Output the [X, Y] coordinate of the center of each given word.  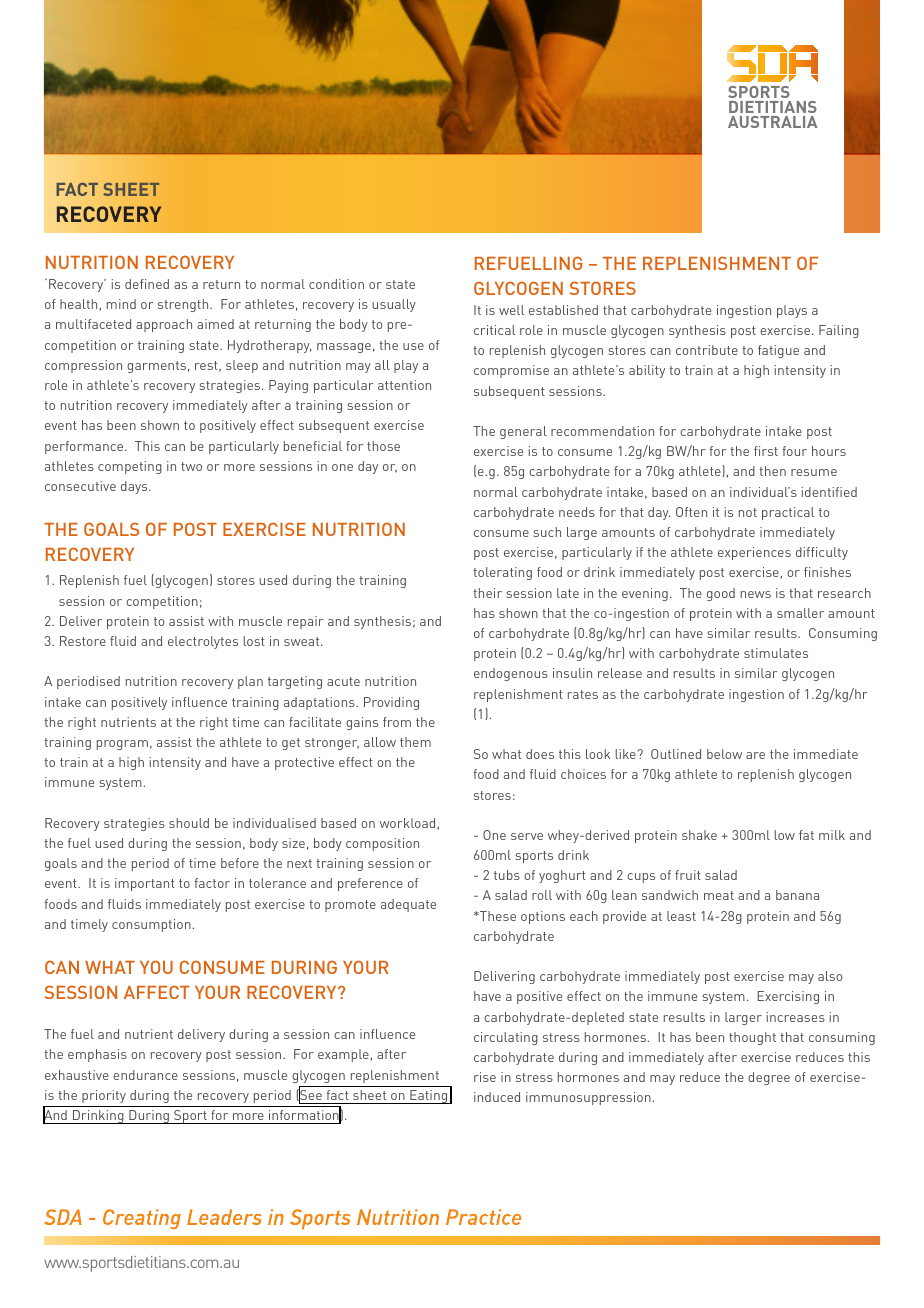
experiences [754, 553]
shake [699, 835]
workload [407, 823]
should [189, 823]
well [511, 310]
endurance [145, 1075]
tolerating [502, 573]
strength [184, 305]
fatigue [778, 351]
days [135, 487]
